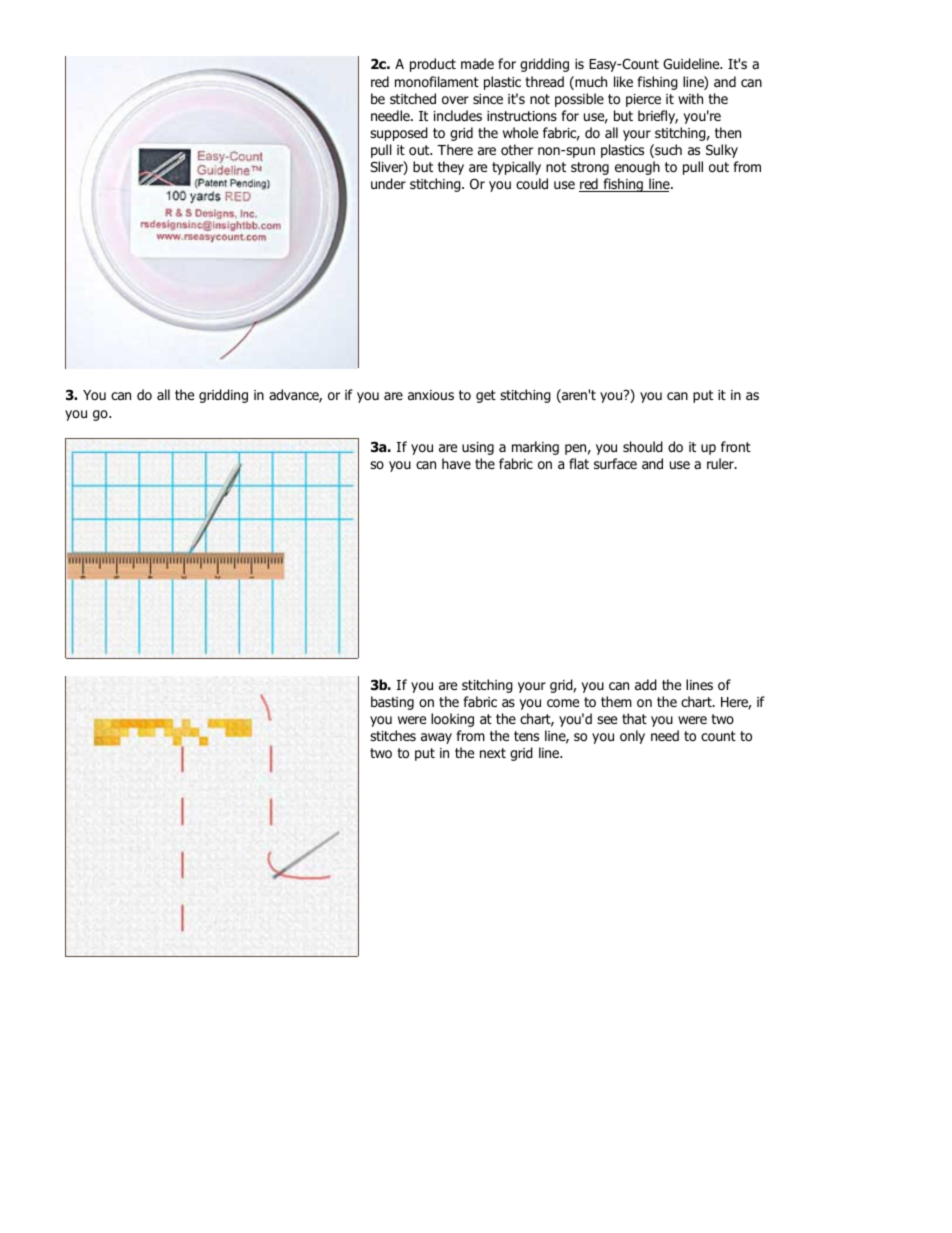 Image resolution: width=952 pixels, height=1233 pixels. What do you see at coordinates (456, 463) in the page?
I see `have` at bounding box center [456, 463].
